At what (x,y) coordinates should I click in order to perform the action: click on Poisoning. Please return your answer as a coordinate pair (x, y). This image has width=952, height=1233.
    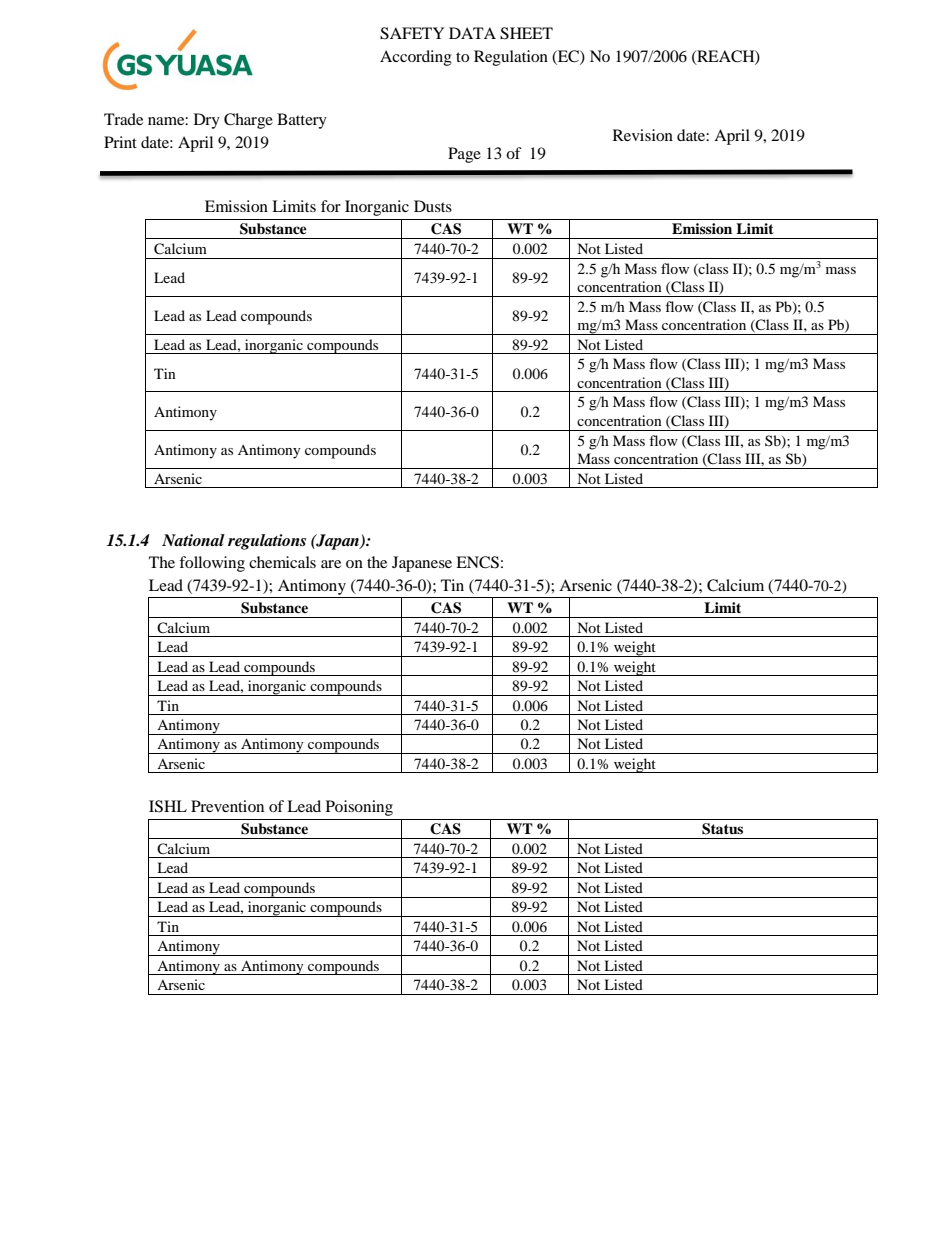
    Looking at the image, I should click on (359, 808).
